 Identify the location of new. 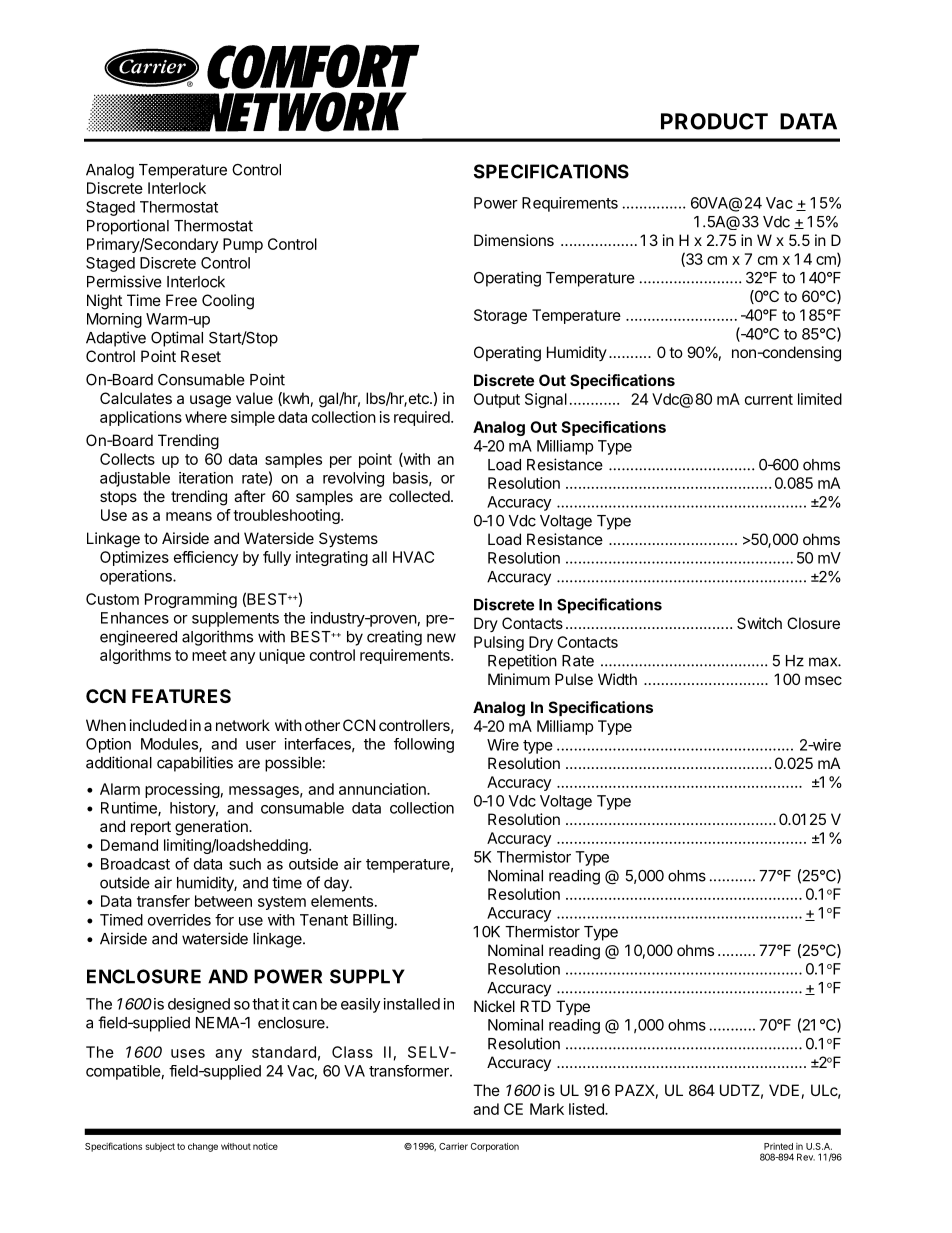
(441, 638).
